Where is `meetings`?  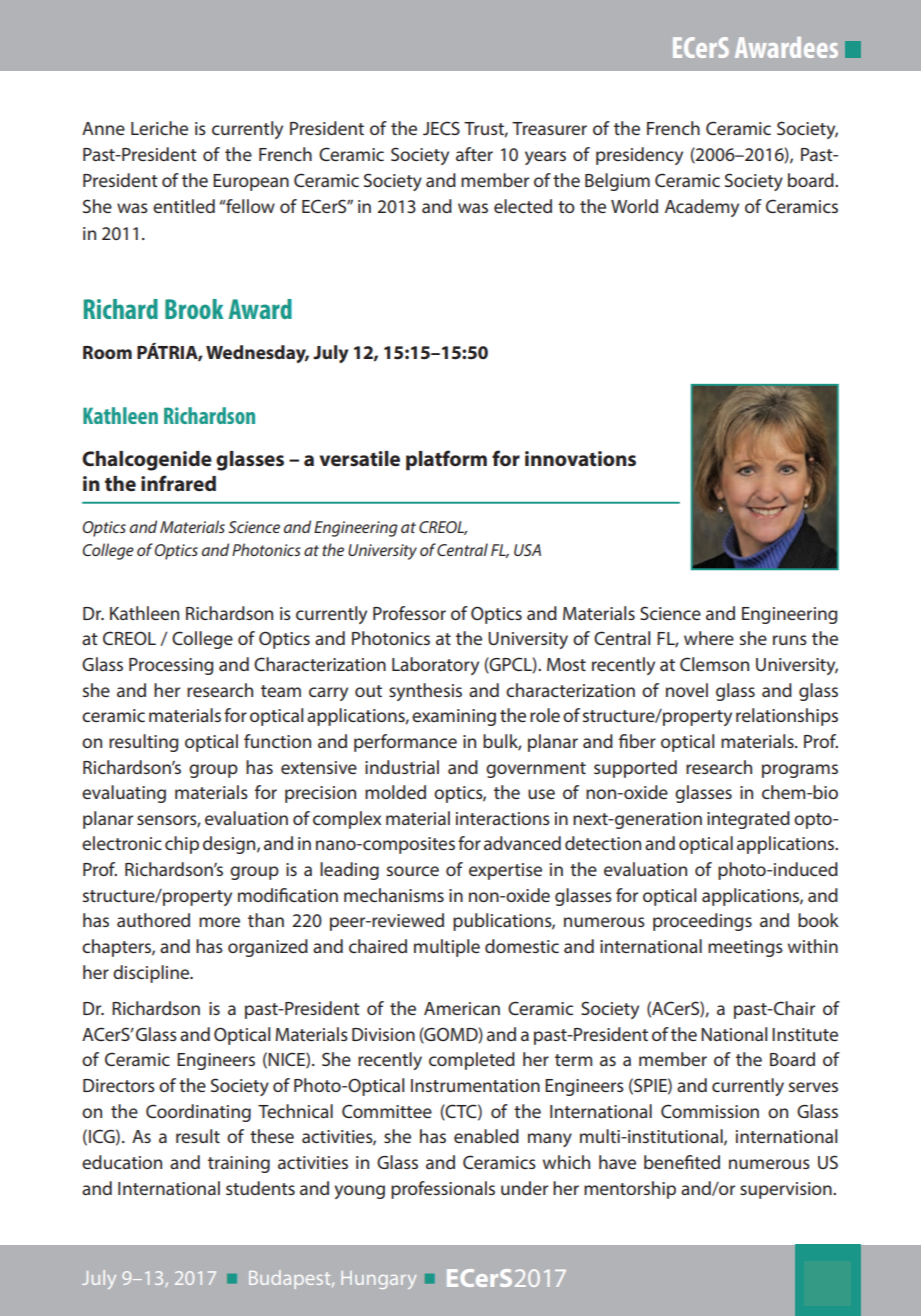
meetings is located at coordinates (745, 948).
